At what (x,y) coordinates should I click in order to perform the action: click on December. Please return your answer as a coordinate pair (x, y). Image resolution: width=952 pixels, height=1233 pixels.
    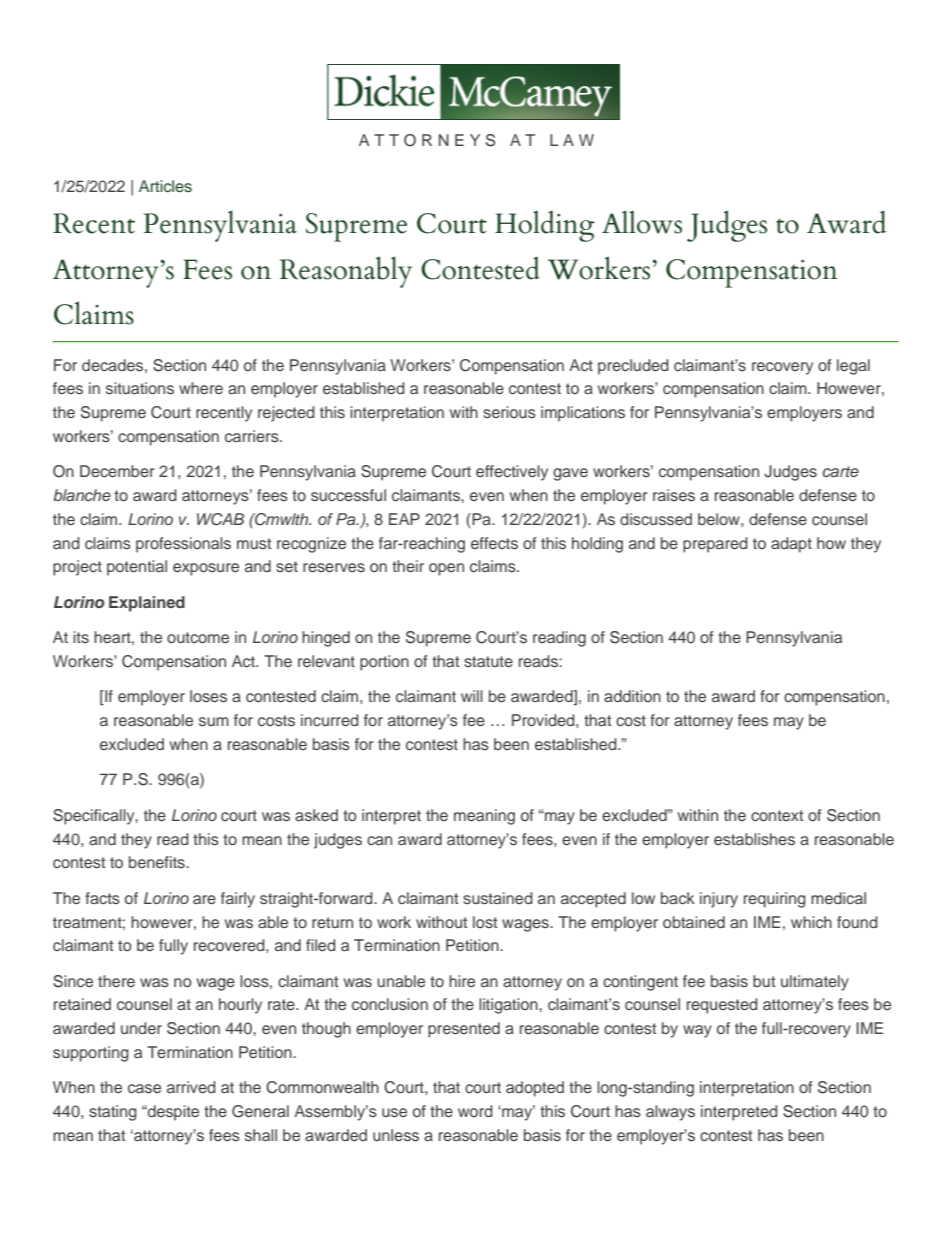
    Looking at the image, I should click on (117, 471).
